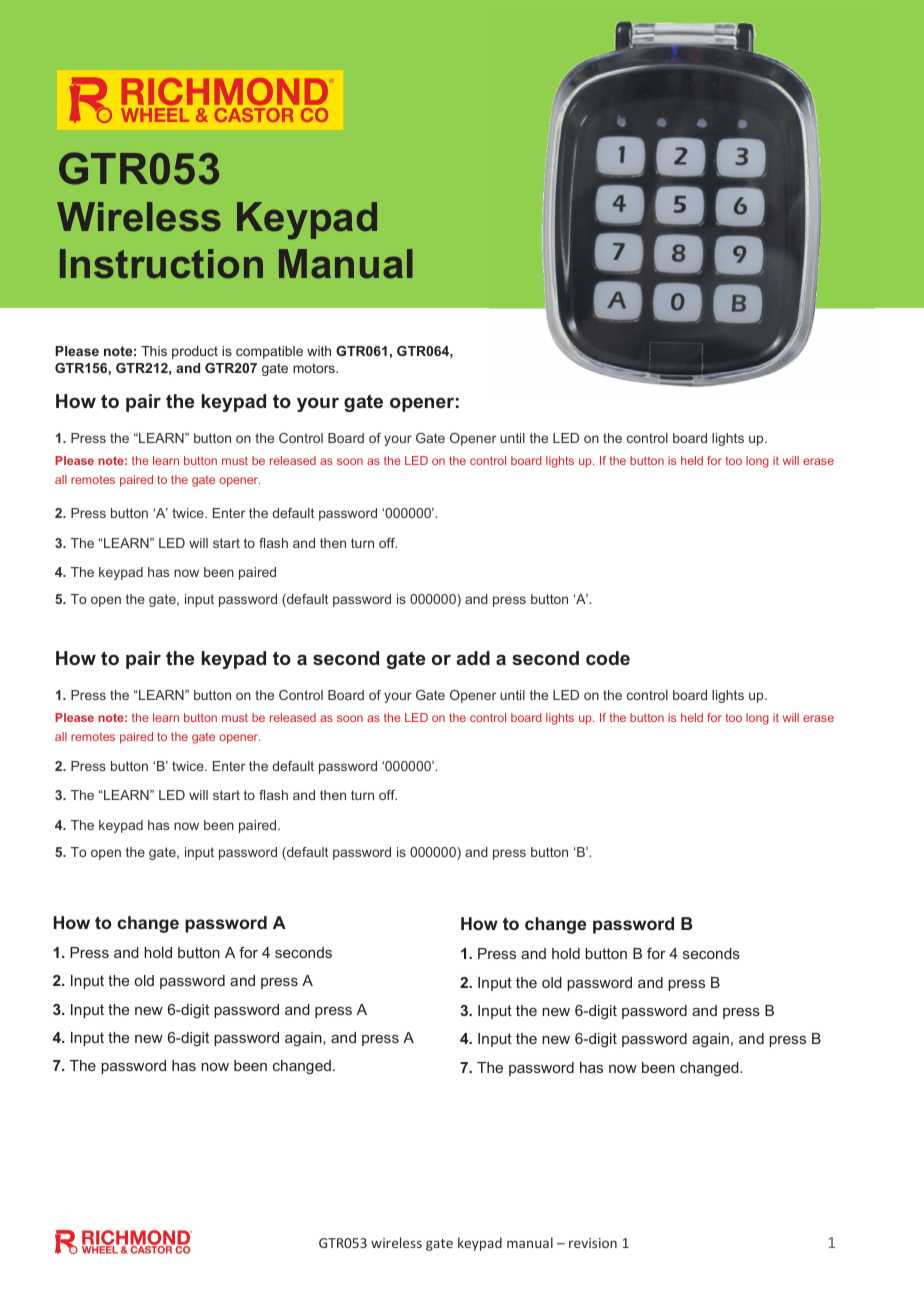  What do you see at coordinates (315, 368) in the screenshot?
I see `motors` at bounding box center [315, 368].
